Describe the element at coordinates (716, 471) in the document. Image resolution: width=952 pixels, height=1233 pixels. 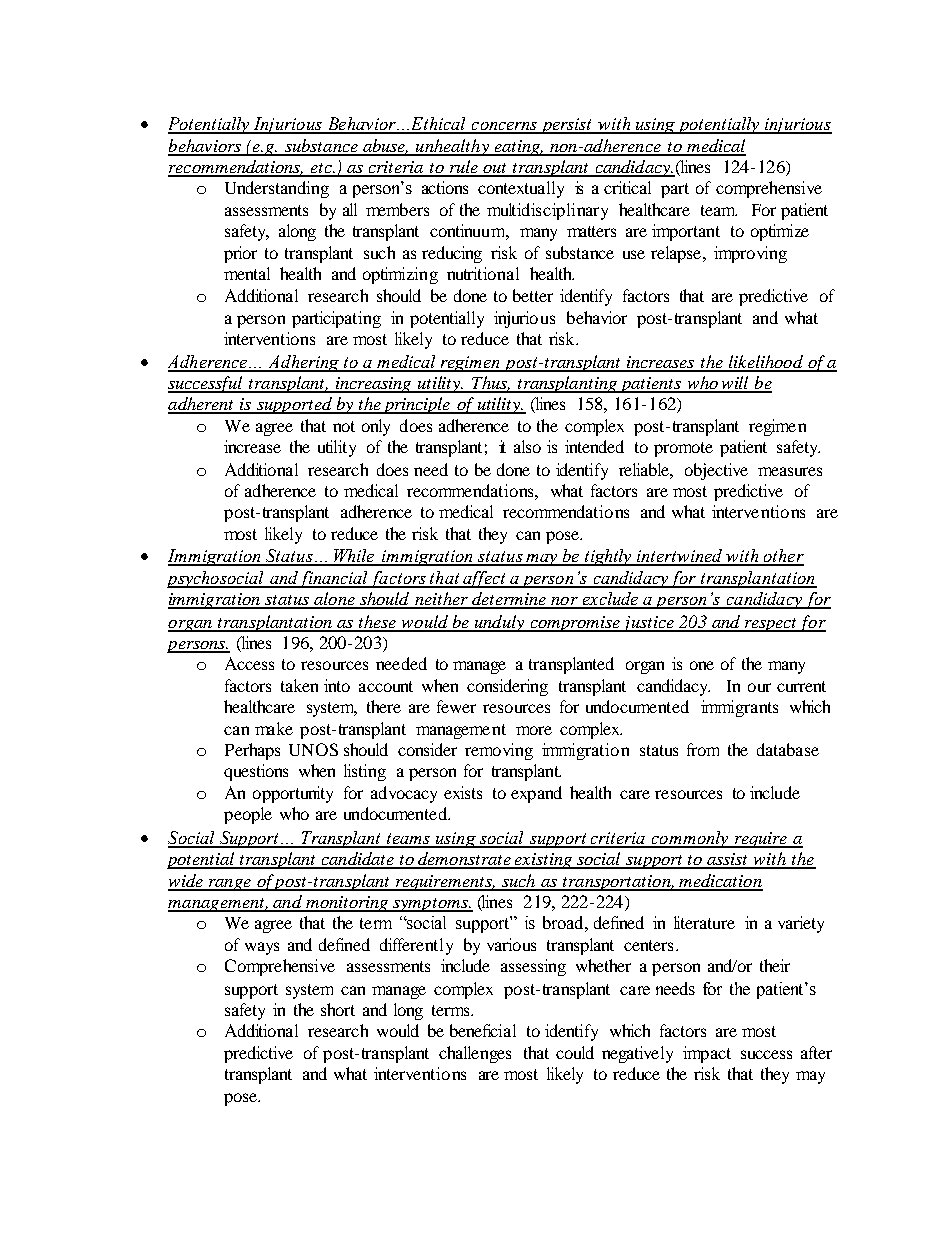
I see `objective` at that location.
